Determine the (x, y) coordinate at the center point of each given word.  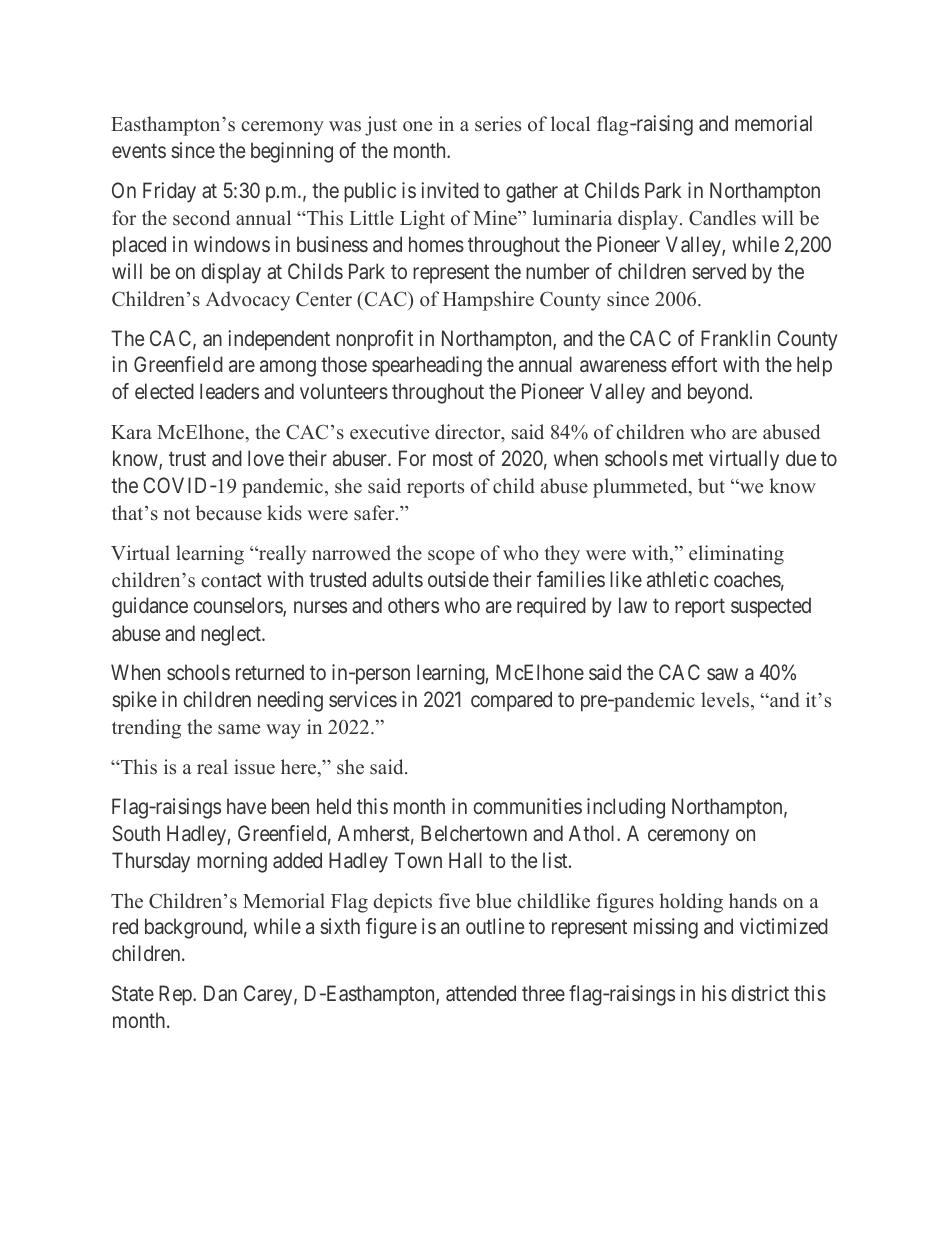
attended (481, 993)
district (760, 993)
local (570, 123)
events (139, 151)
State (133, 993)
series (498, 124)
